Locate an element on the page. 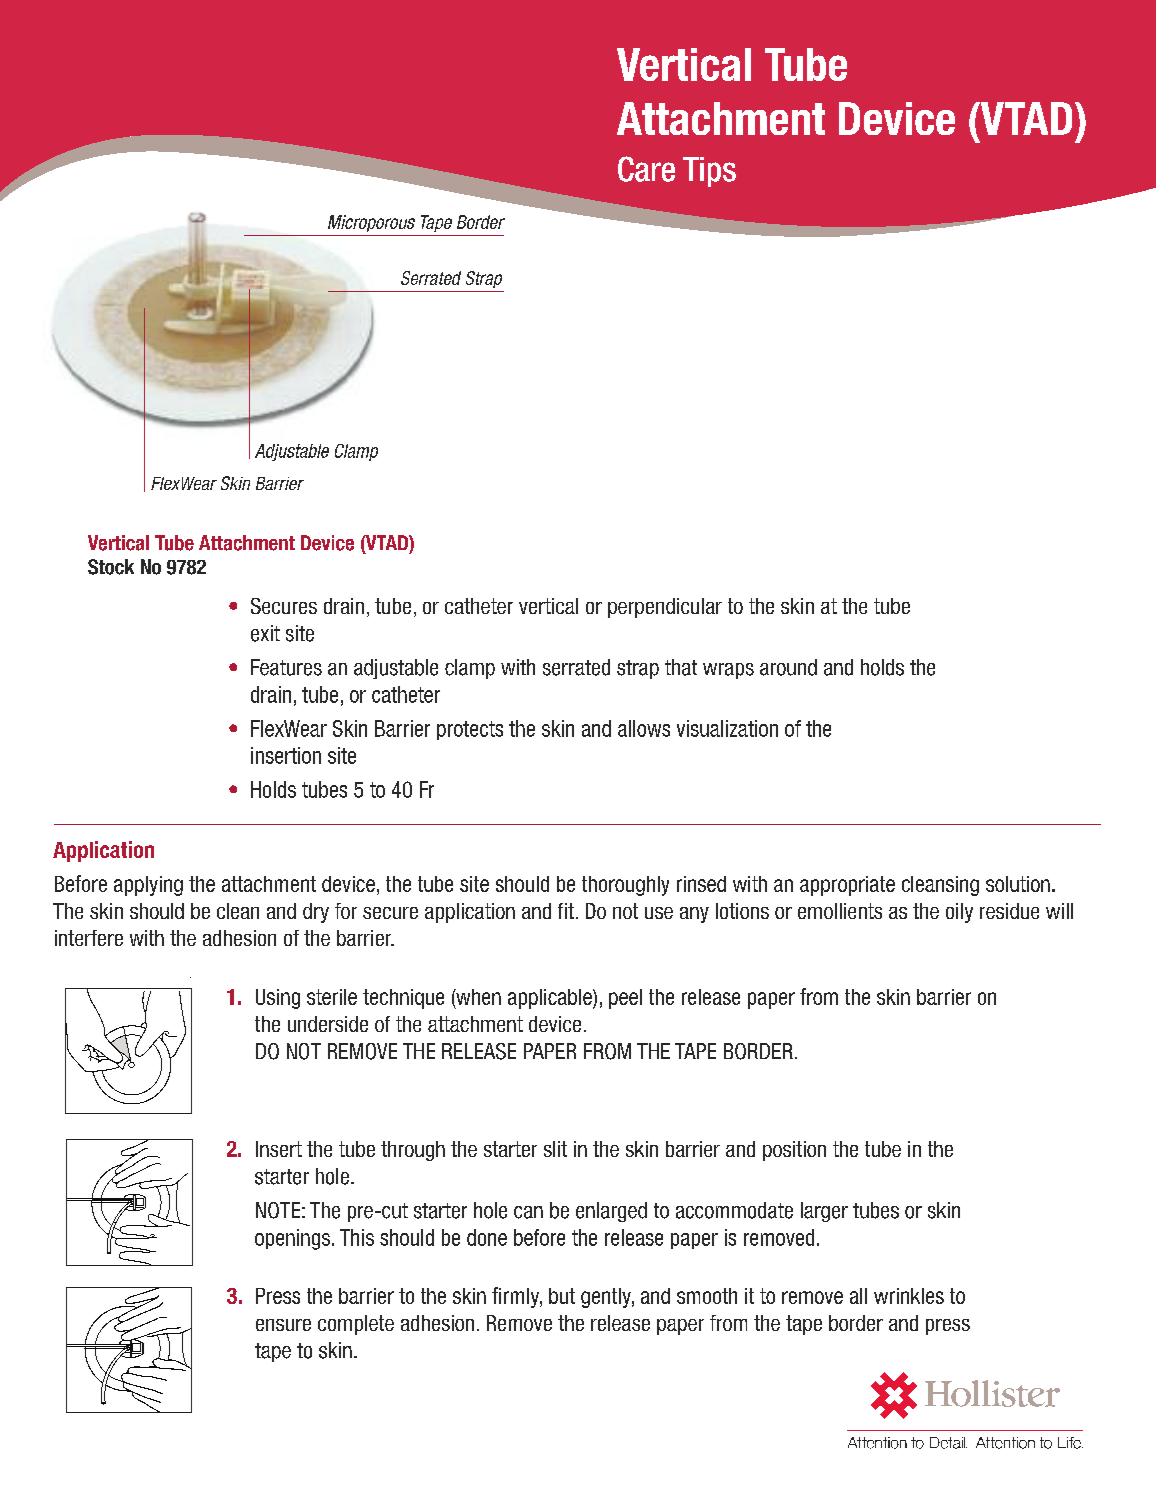 The width and height of the image is (1156, 1496). around is located at coordinates (788, 667).
